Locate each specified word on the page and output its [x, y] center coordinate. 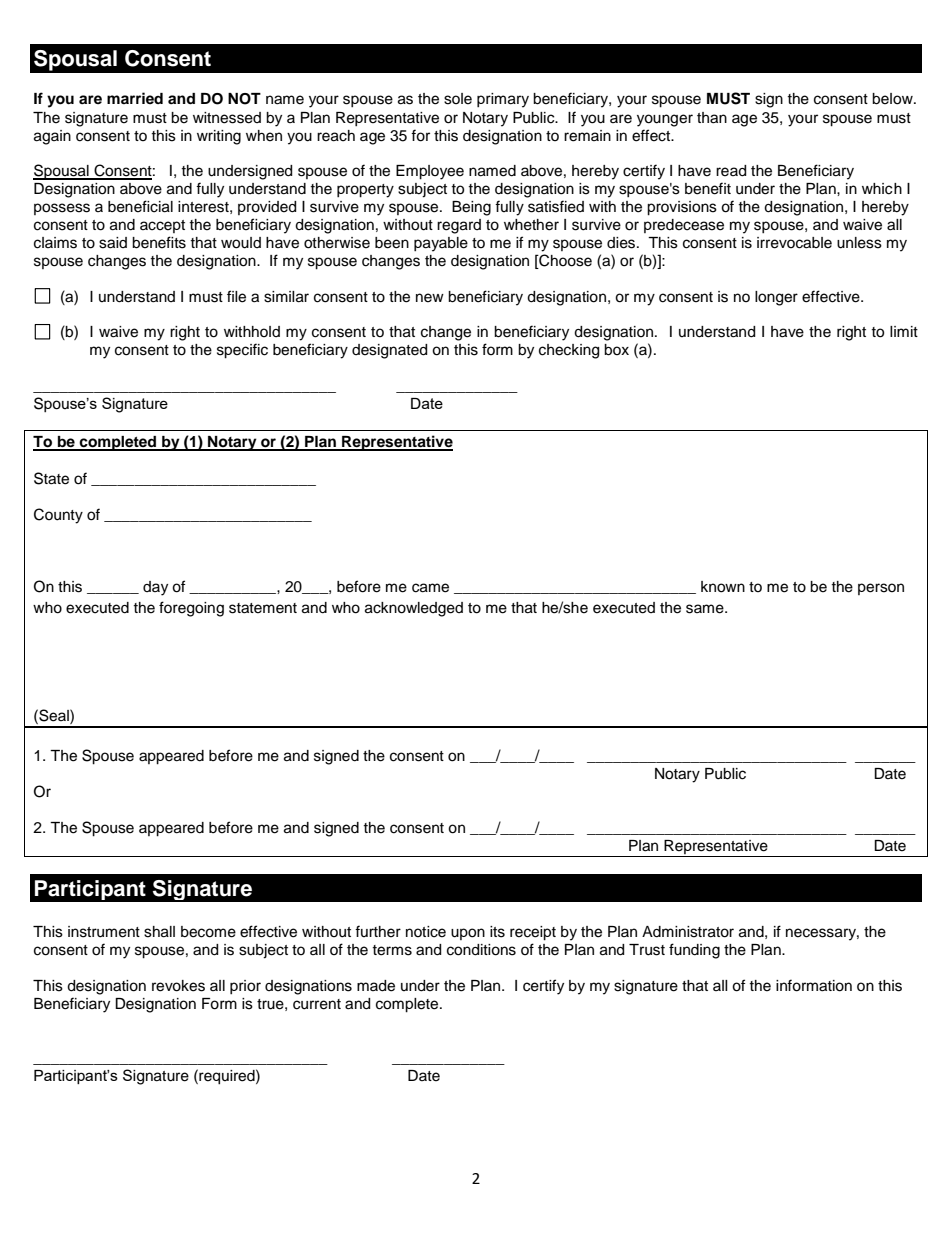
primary [503, 100]
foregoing [191, 609]
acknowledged [414, 609]
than [712, 118]
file [236, 296]
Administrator [688, 932]
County [58, 516]
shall [159, 932]
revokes [178, 986]
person [881, 589]
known [723, 587]
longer [776, 298]
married [135, 98]
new [430, 298]
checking [569, 351]
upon [468, 934]
